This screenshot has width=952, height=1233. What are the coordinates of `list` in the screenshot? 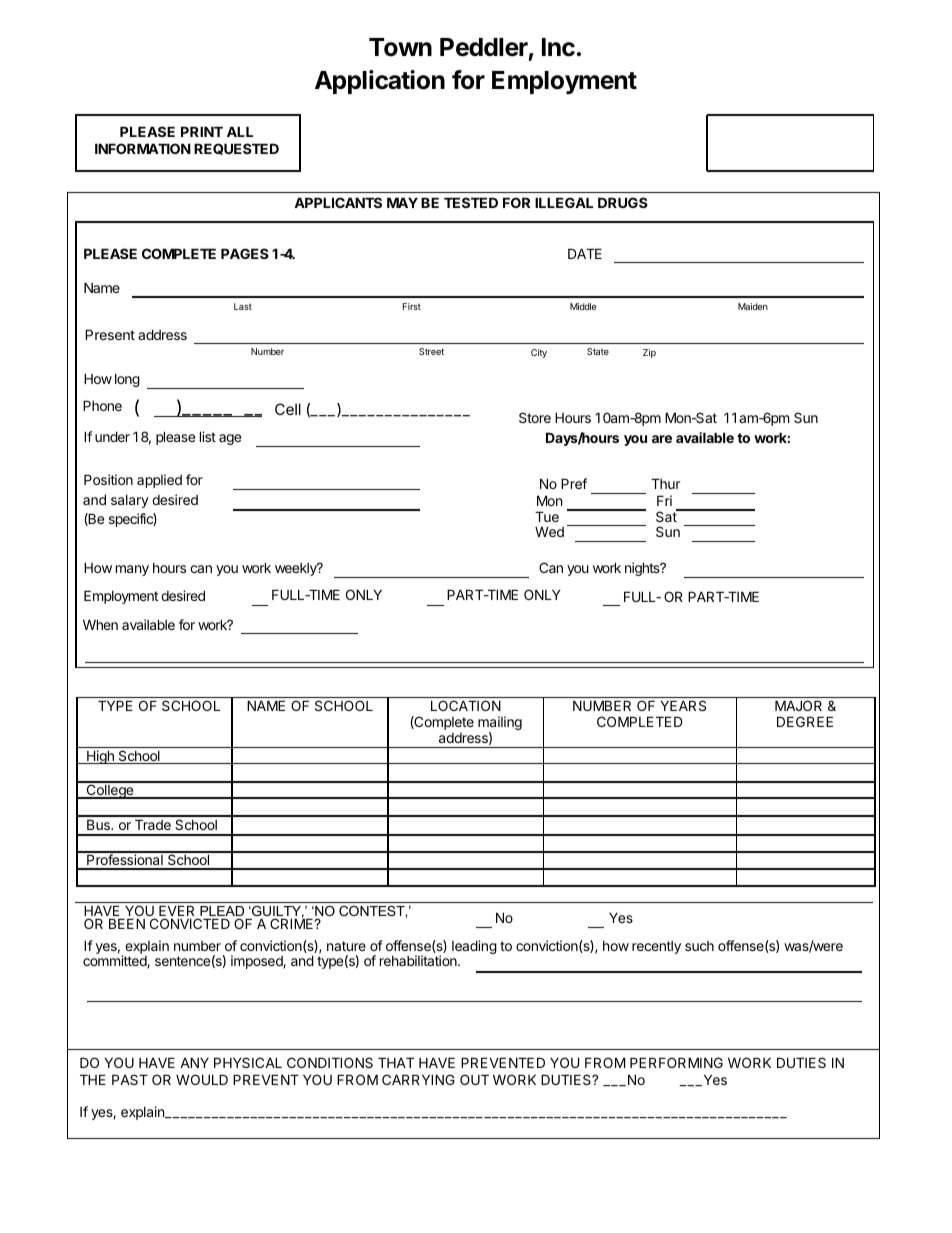 It's located at (208, 436).
